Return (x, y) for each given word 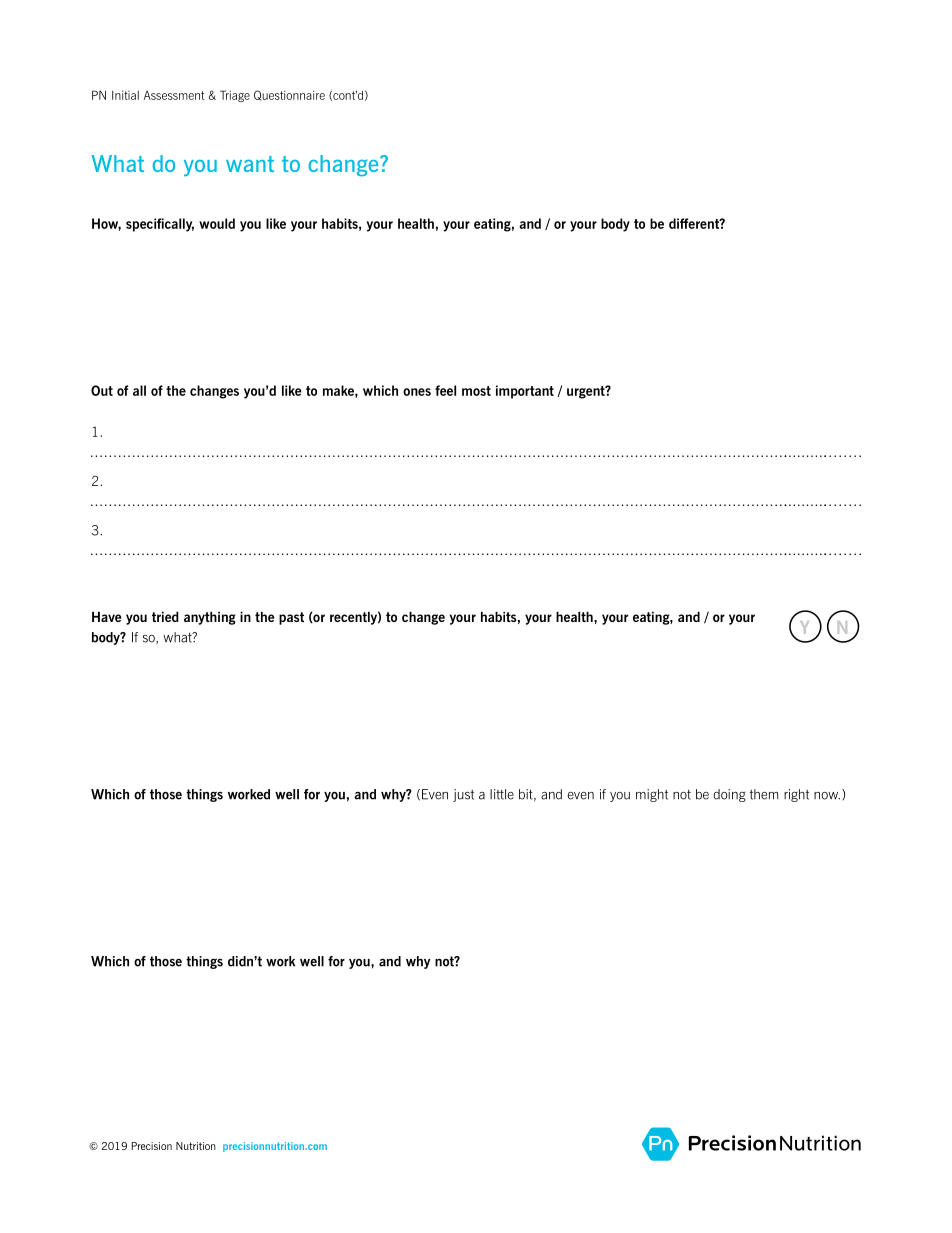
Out (102, 390)
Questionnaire (289, 95)
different (695, 223)
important (525, 392)
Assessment (174, 95)
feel (445, 390)
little (502, 794)
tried (165, 617)
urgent (587, 392)
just (463, 795)
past (291, 618)
